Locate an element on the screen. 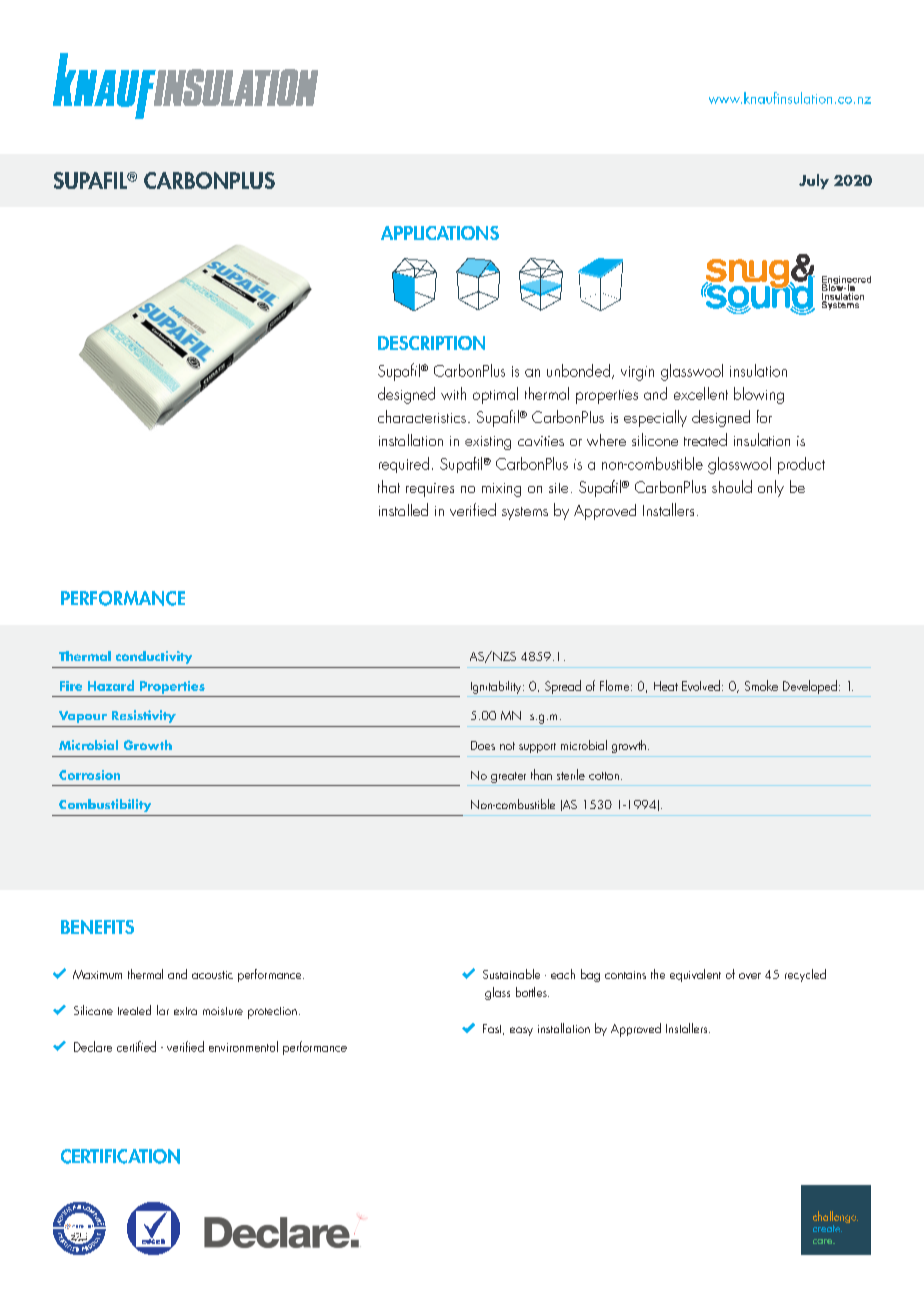 This screenshot has height=1308, width=924. characteristics is located at coordinates (422, 416).
